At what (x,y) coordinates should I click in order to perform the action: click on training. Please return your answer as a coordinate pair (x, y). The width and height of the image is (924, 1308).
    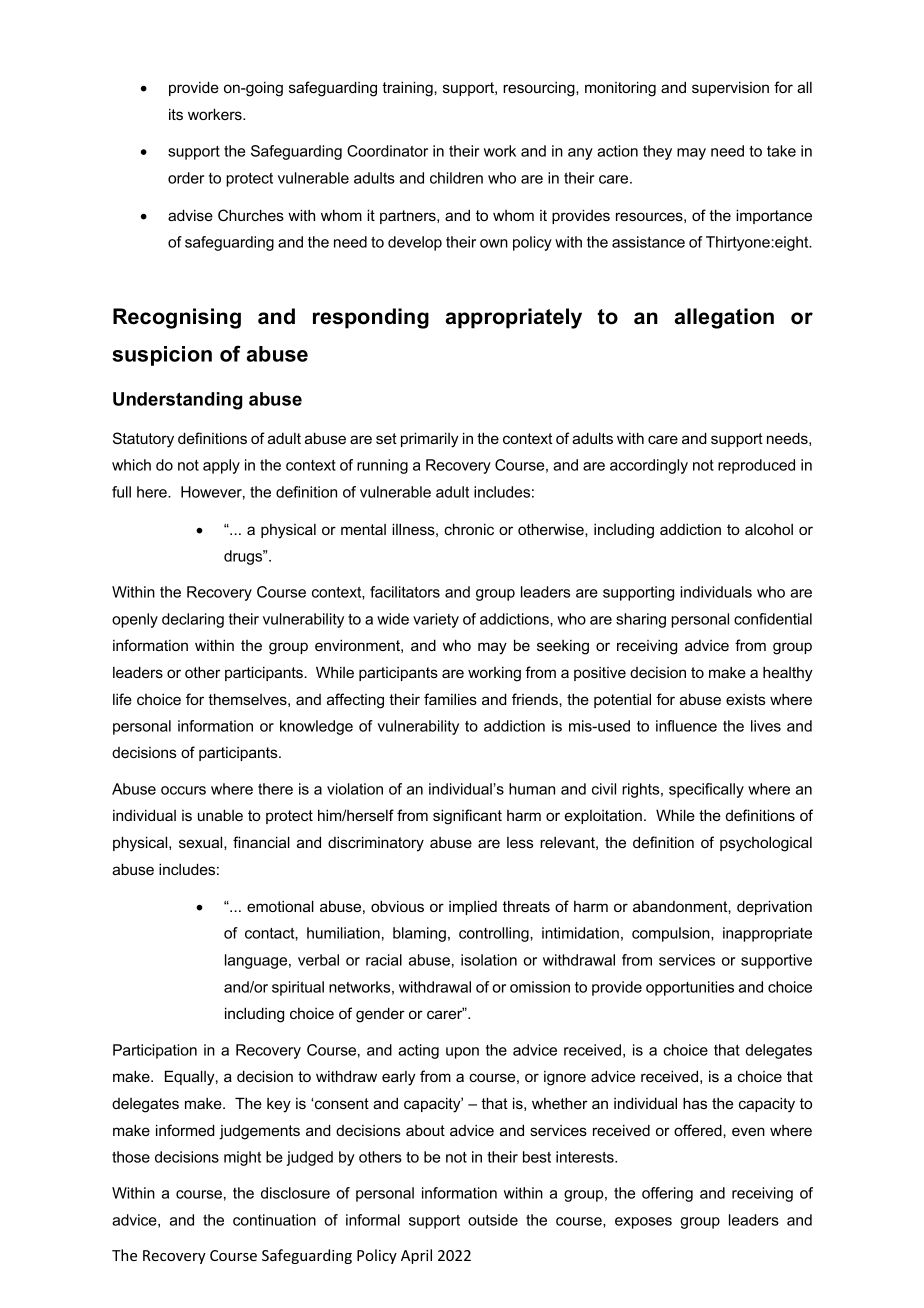
    Looking at the image, I should click on (408, 89).
